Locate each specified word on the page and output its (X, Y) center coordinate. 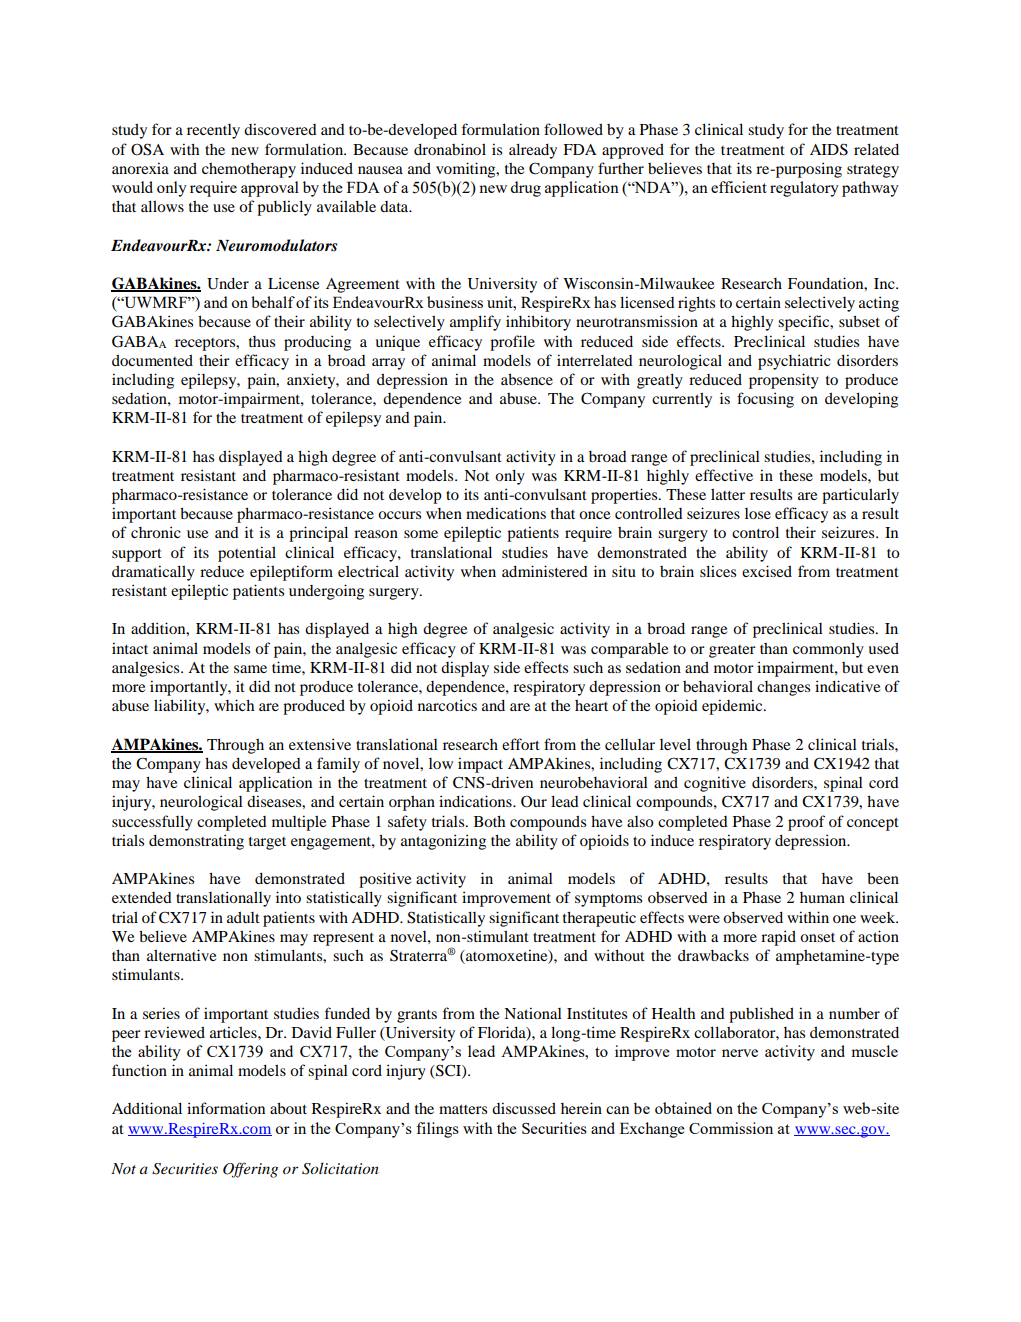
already (533, 151)
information (226, 1108)
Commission (731, 1128)
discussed (524, 1108)
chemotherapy (249, 170)
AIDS (829, 149)
